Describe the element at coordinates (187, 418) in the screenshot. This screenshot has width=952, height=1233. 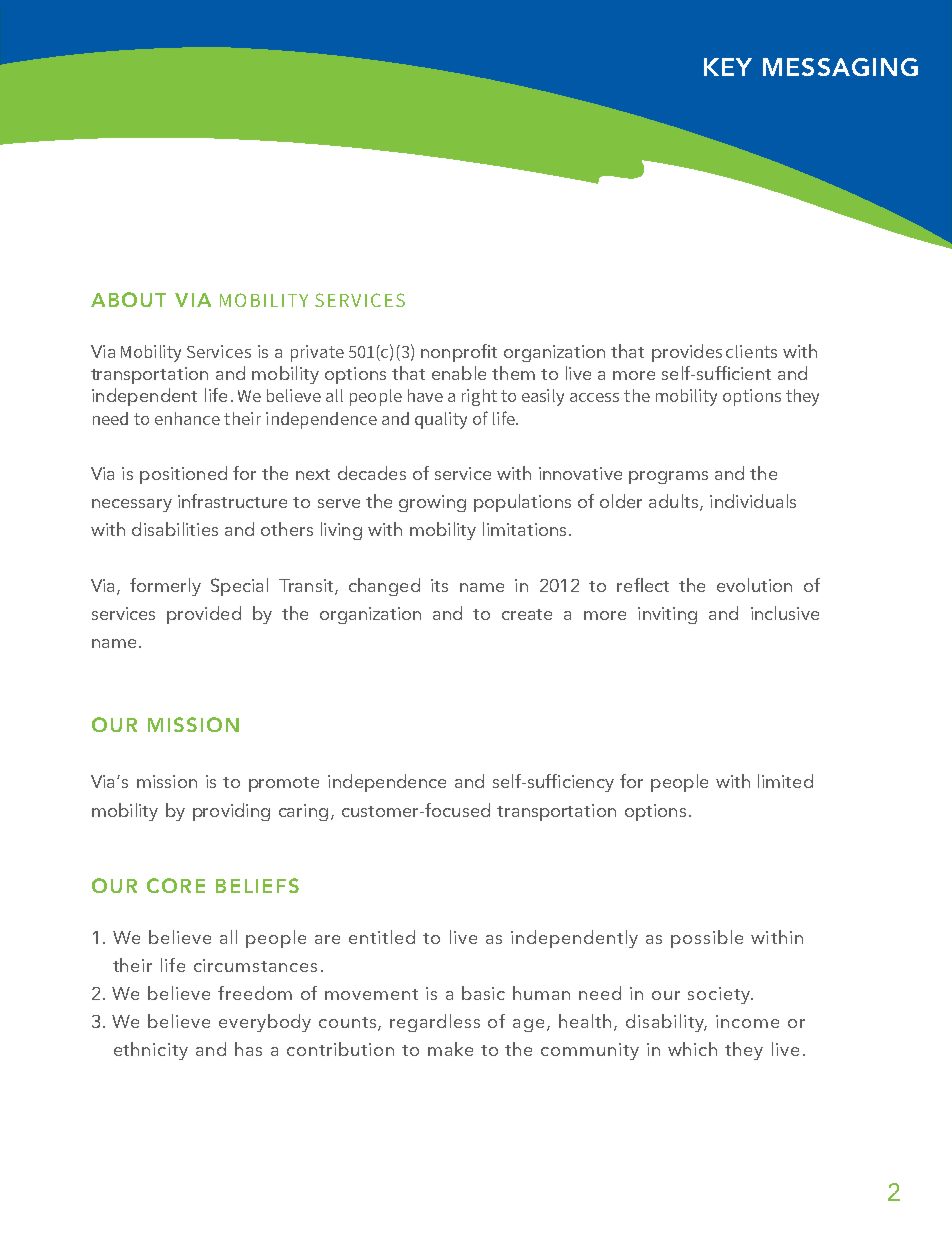
I see `enhance` at that location.
